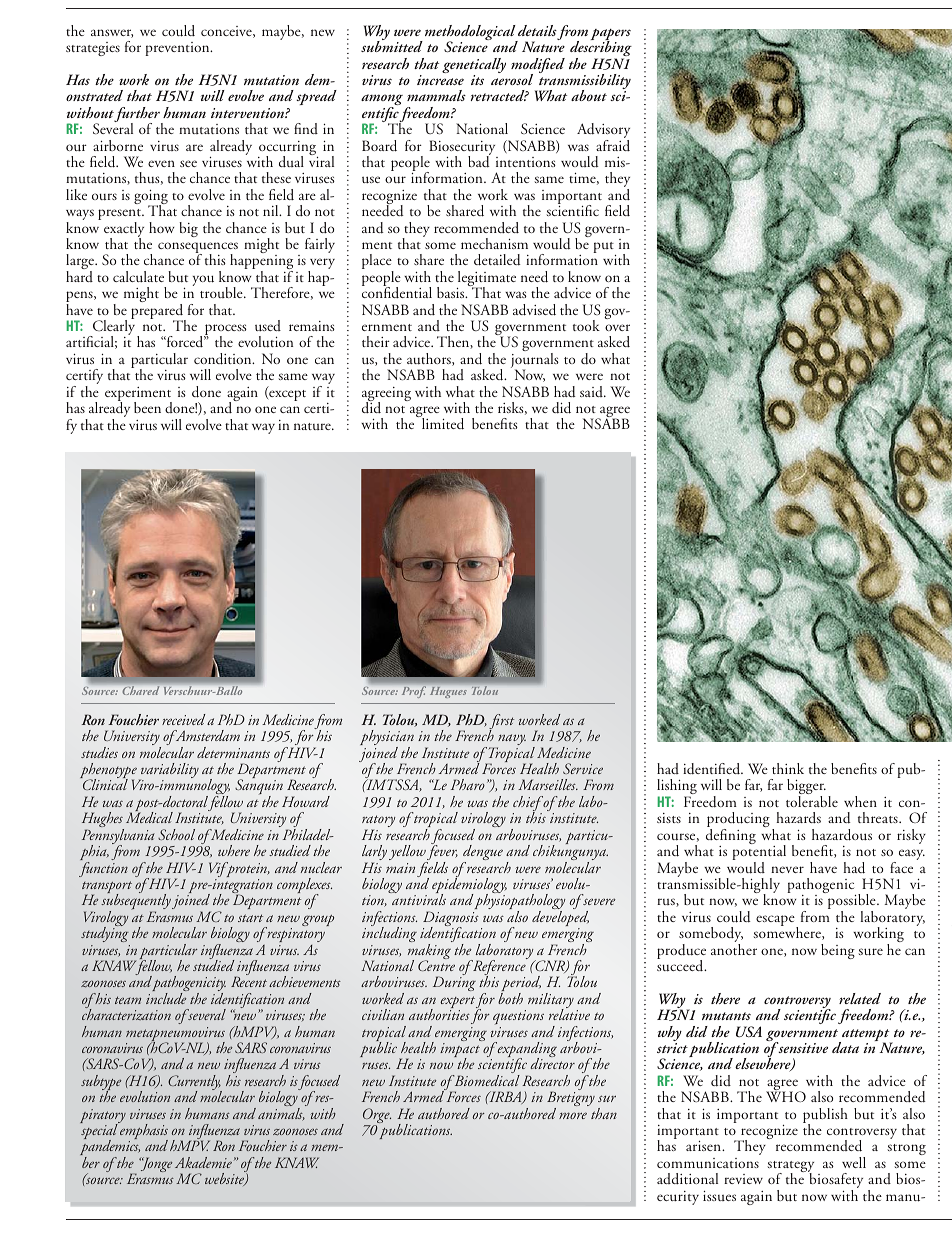  Describe the element at coordinates (611, 36) in the screenshot. I see `papers` at that location.
